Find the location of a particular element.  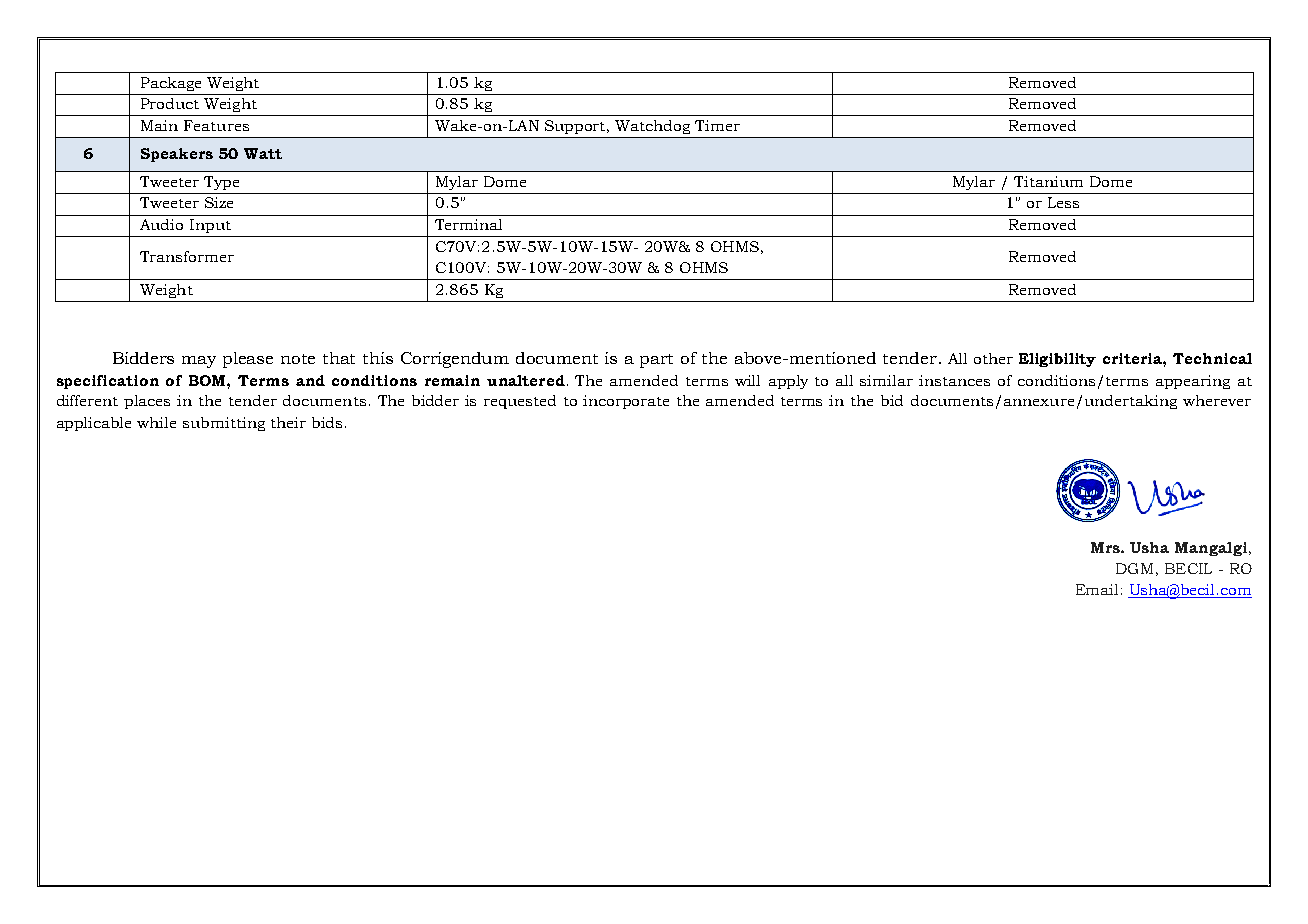

incorporate is located at coordinates (626, 402).
